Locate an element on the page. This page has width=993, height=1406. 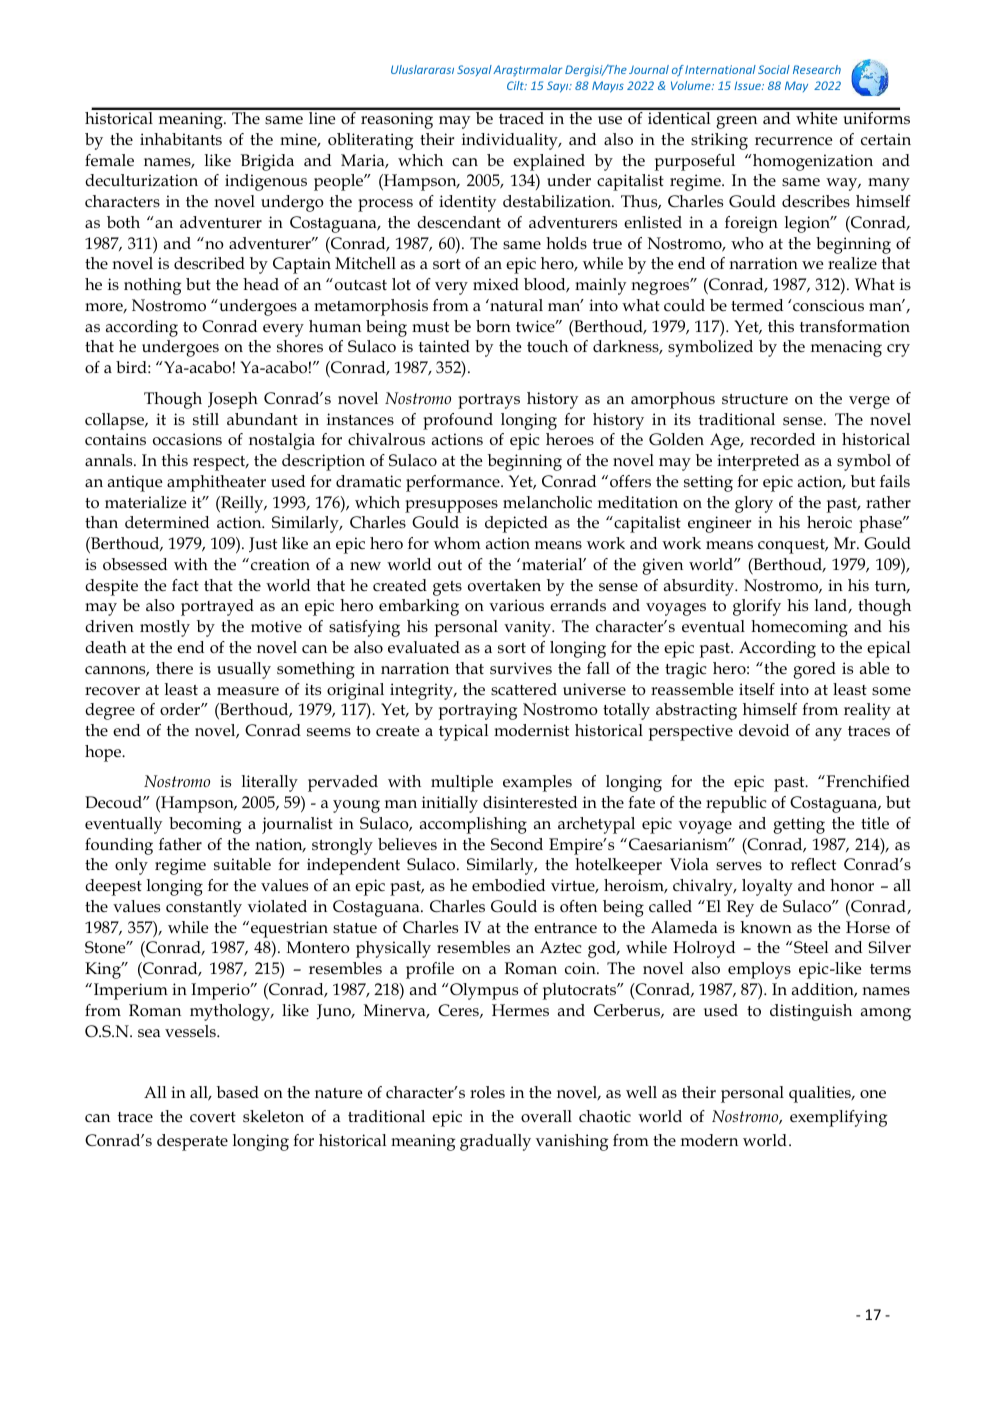
Frenchified is located at coordinates (867, 781).
